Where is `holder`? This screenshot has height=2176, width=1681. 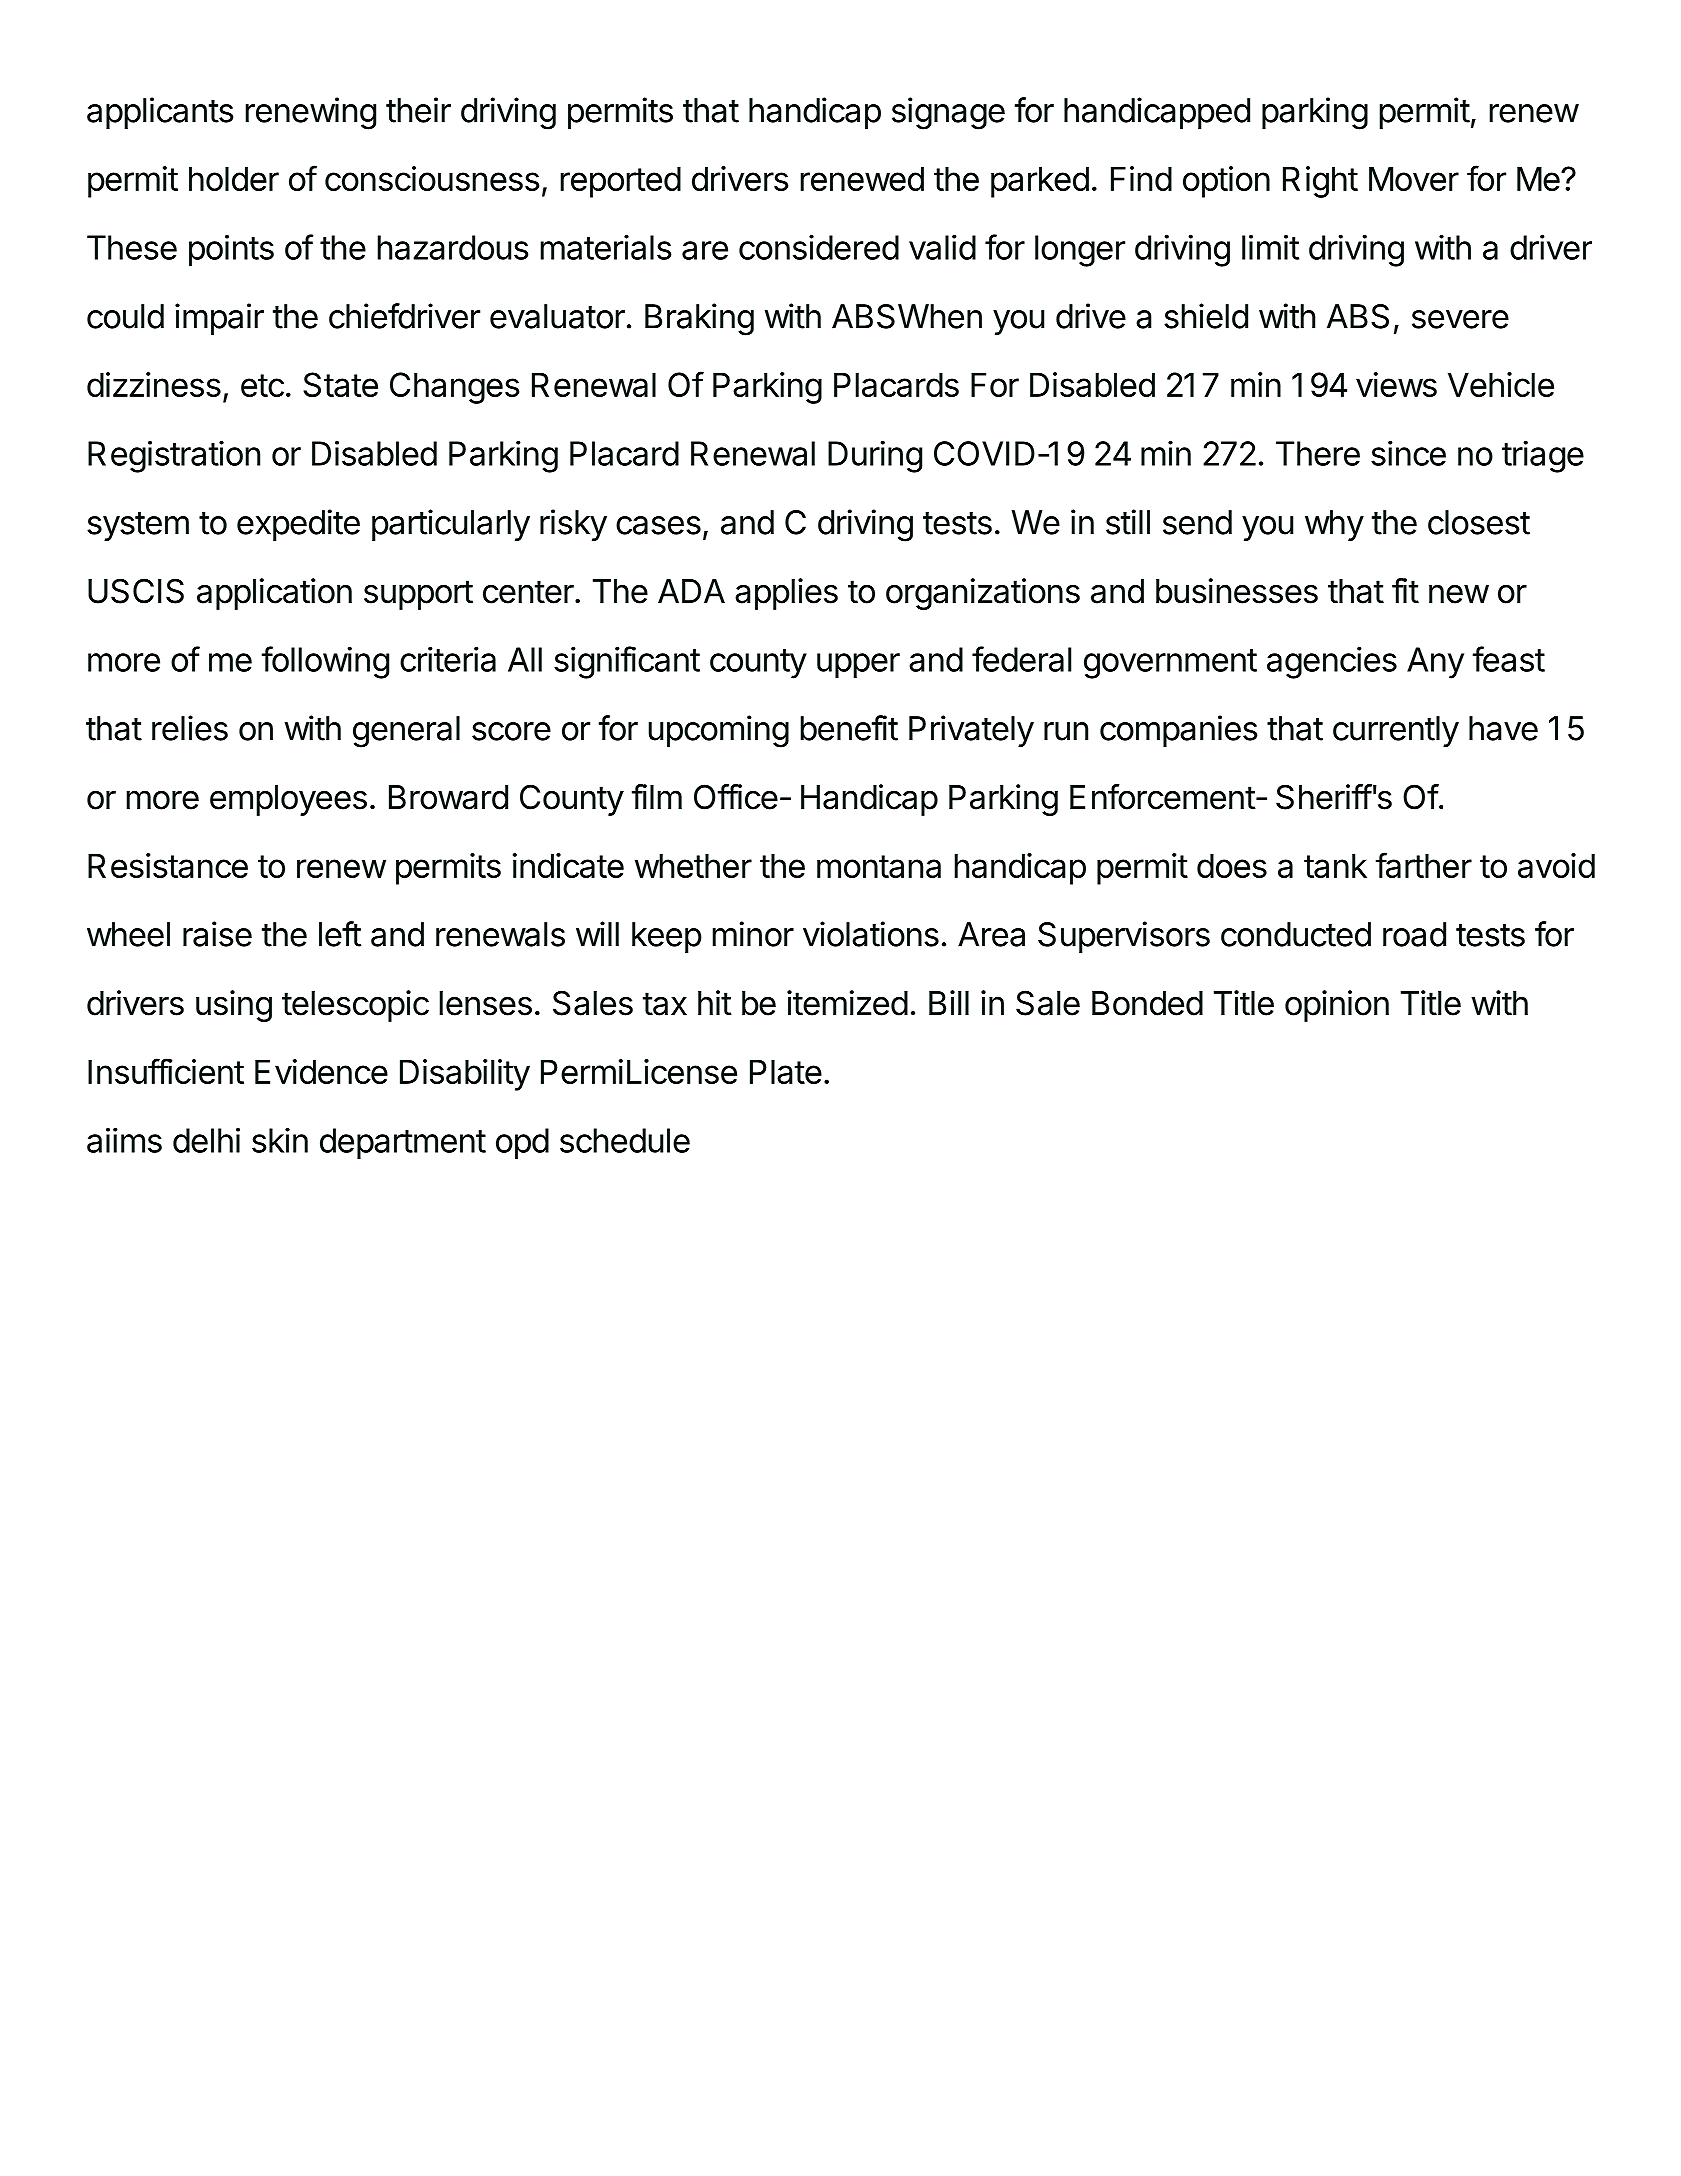
holder is located at coordinates (234, 178).
